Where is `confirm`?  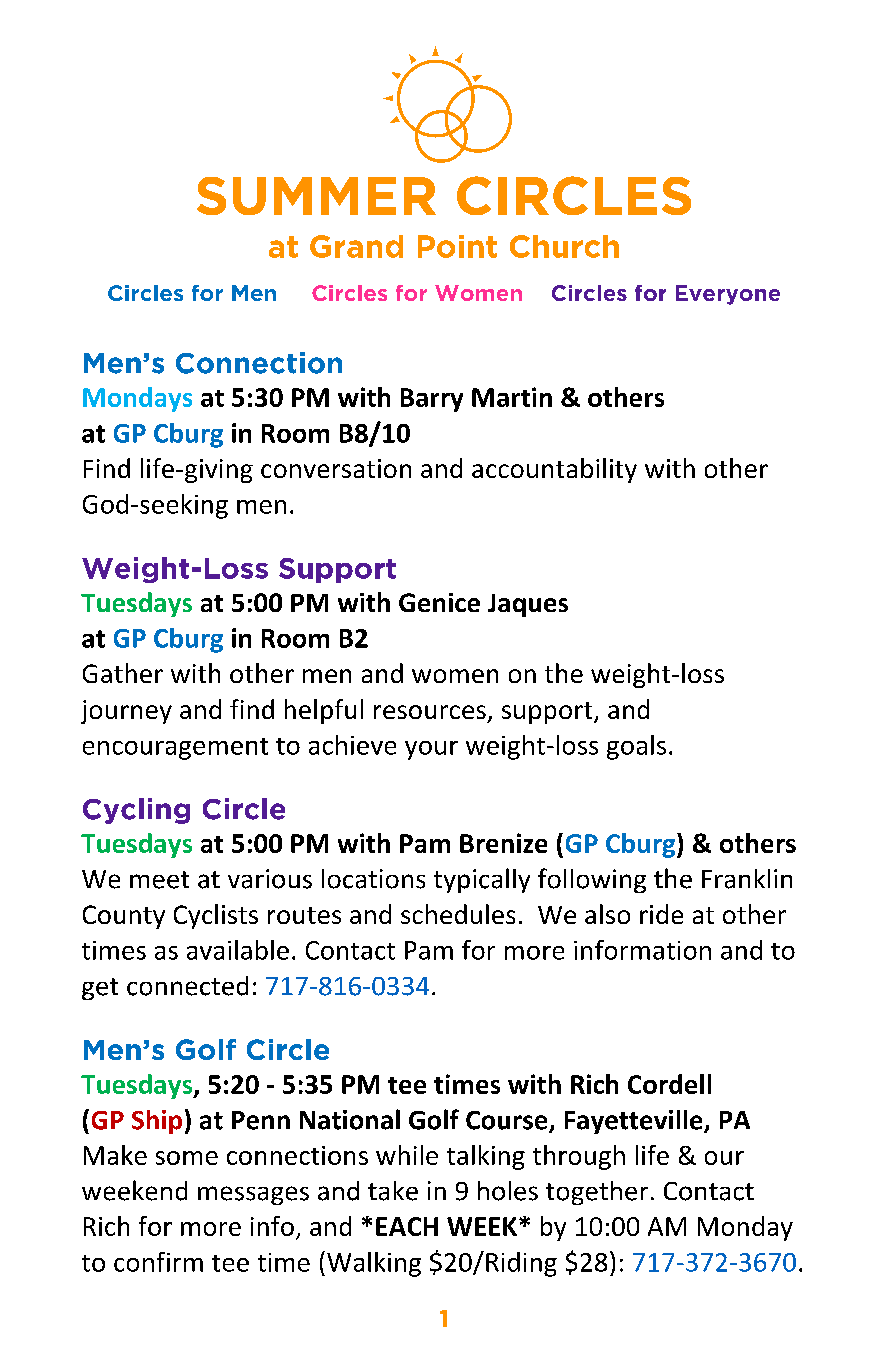 confirm is located at coordinates (158, 1262).
